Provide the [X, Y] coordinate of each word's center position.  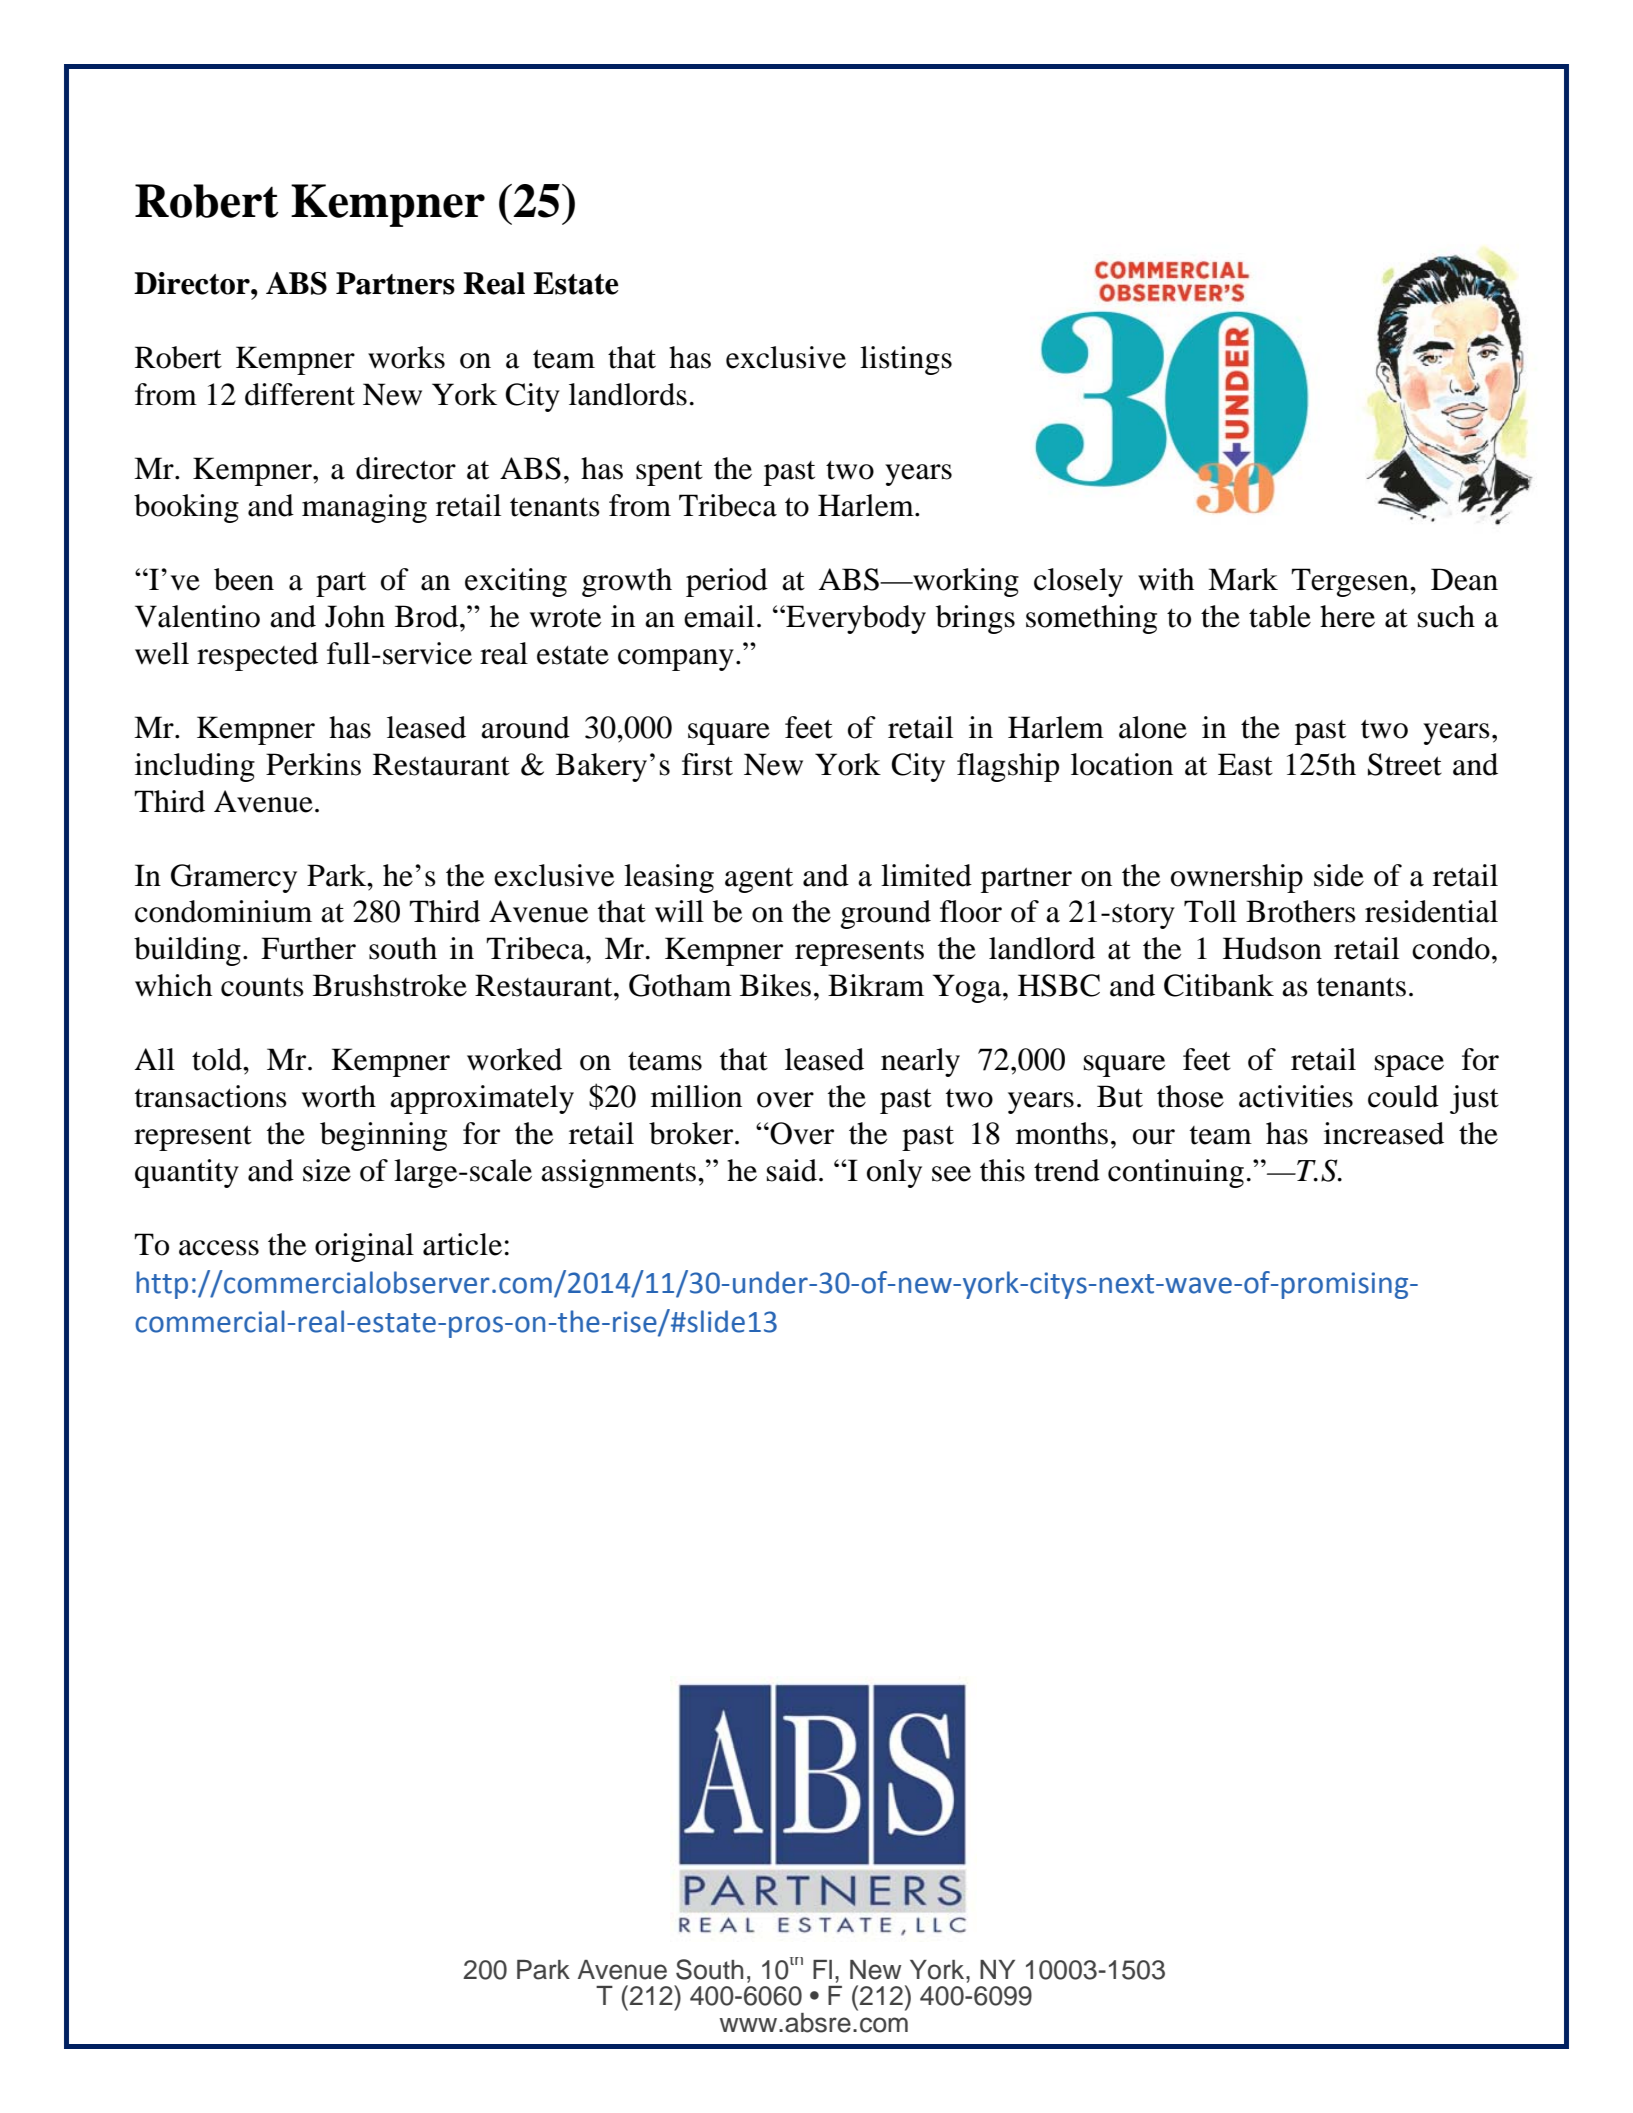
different [300, 394]
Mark [1243, 579]
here [1347, 616]
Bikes [775, 985]
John [355, 616]
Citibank [1219, 985]
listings [906, 360]
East [1245, 764]
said [792, 1170]
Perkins [313, 764]
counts [262, 987]
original [364, 1247]
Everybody [855, 619]
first [707, 764]
